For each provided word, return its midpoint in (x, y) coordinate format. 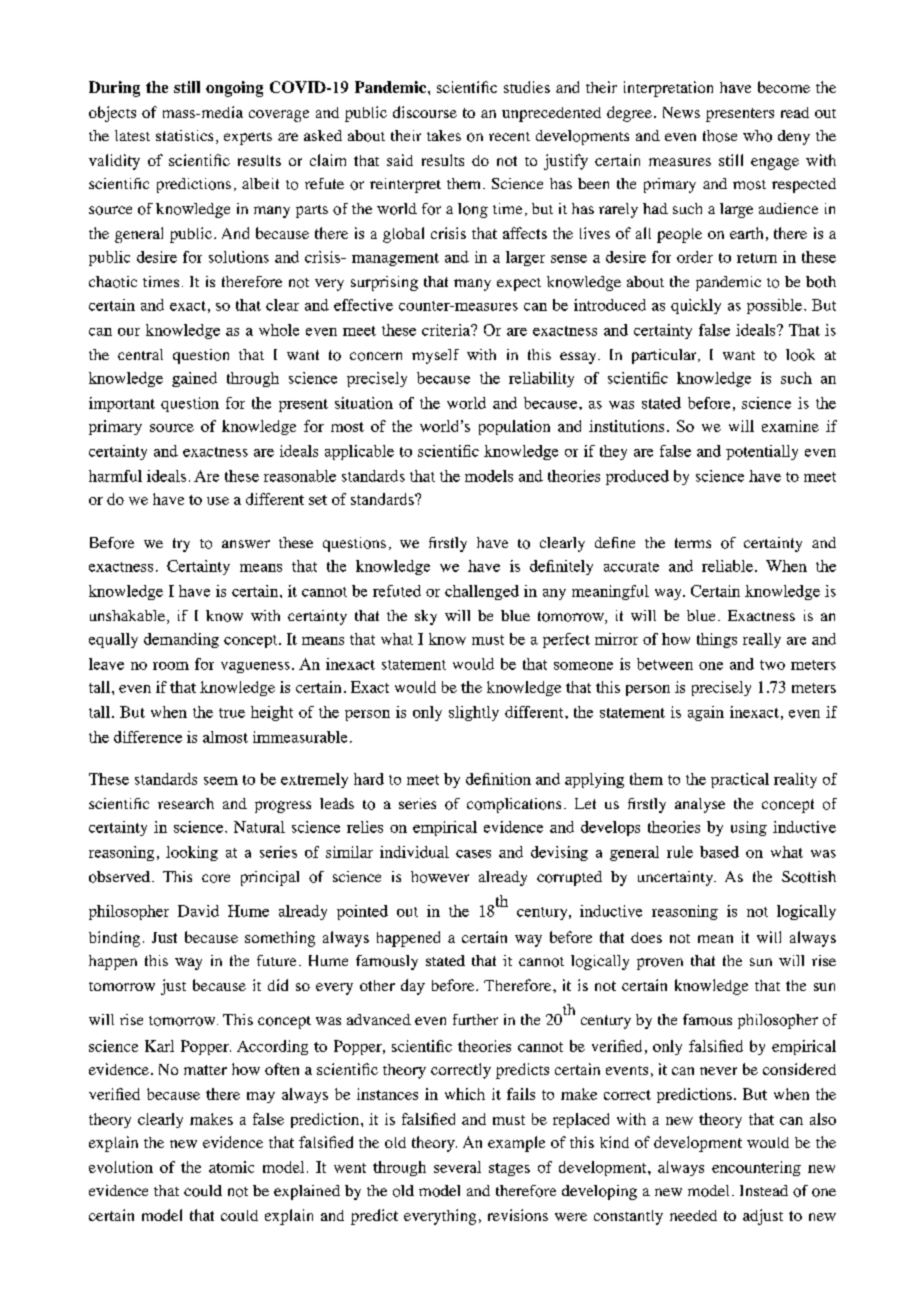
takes (444, 135)
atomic (231, 1167)
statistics (184, 135)
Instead (764, 1190)
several (457, 1167)
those (720, 136)
